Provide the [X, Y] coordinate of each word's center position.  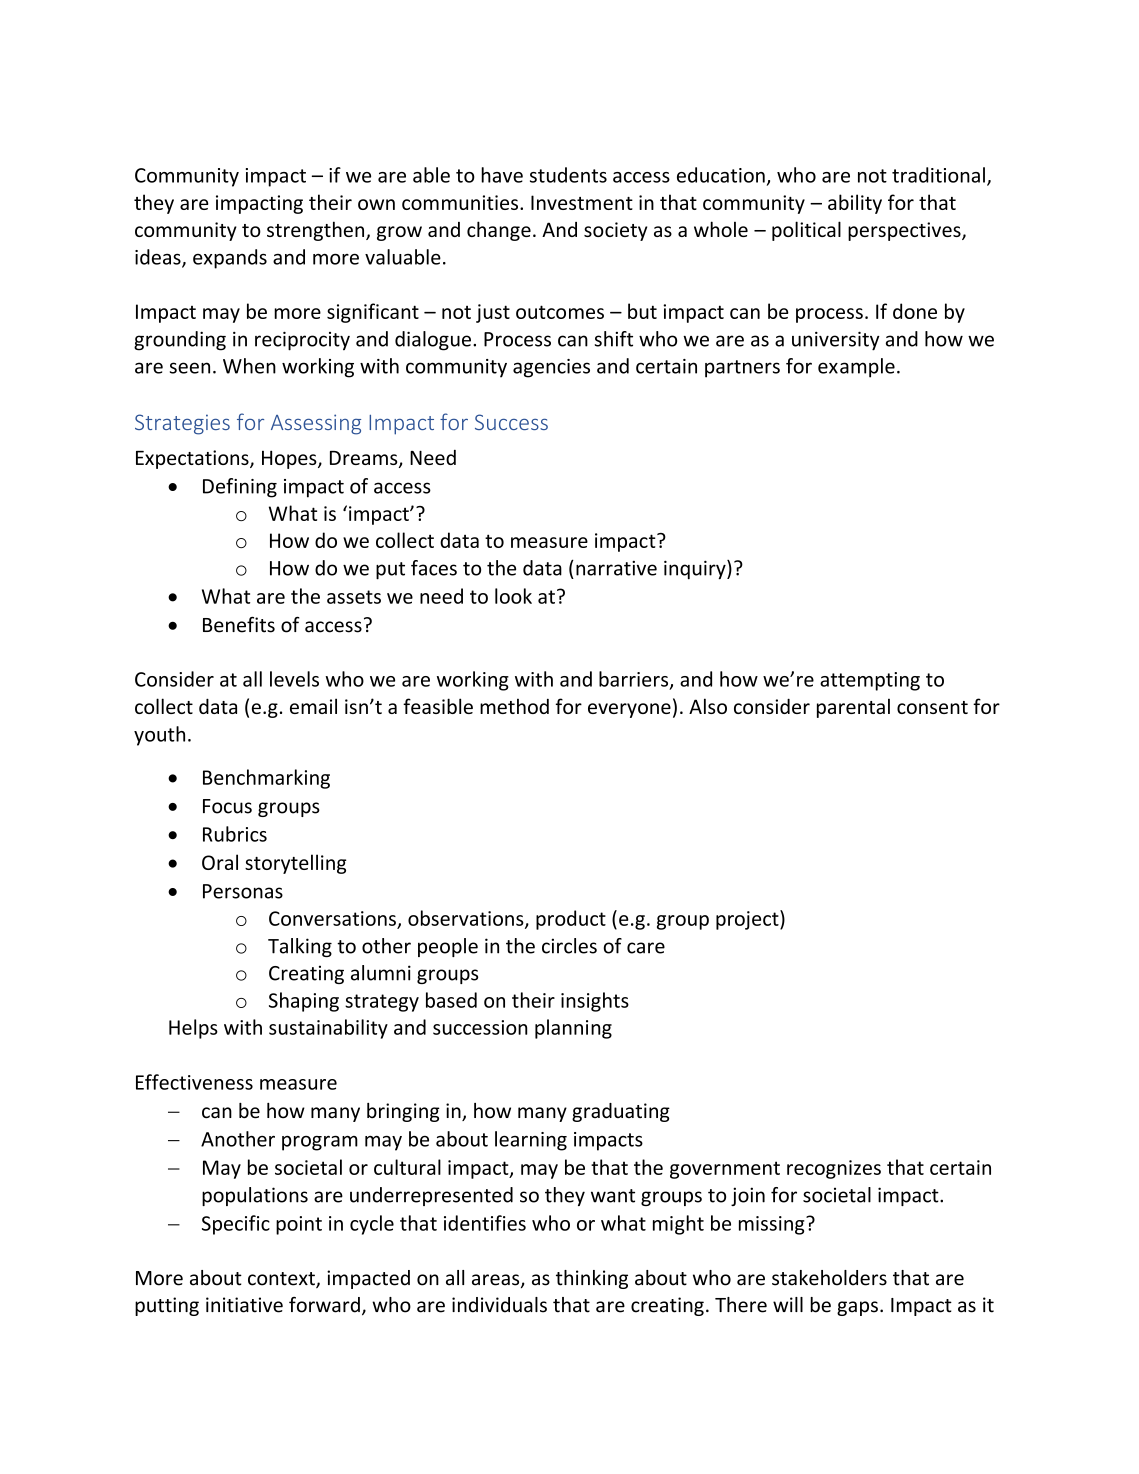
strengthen [317, 231]
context [282, 1280]
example [856, 368]
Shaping [304, 1002]
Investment [582, 202]
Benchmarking [266, 779]
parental [853, 708]
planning [573, 1029]
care [646, 948]
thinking [592, 1279]
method [514, 706]
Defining [240, 488]
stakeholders [829, 1278]
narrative [616, 568]
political [806, 231]
